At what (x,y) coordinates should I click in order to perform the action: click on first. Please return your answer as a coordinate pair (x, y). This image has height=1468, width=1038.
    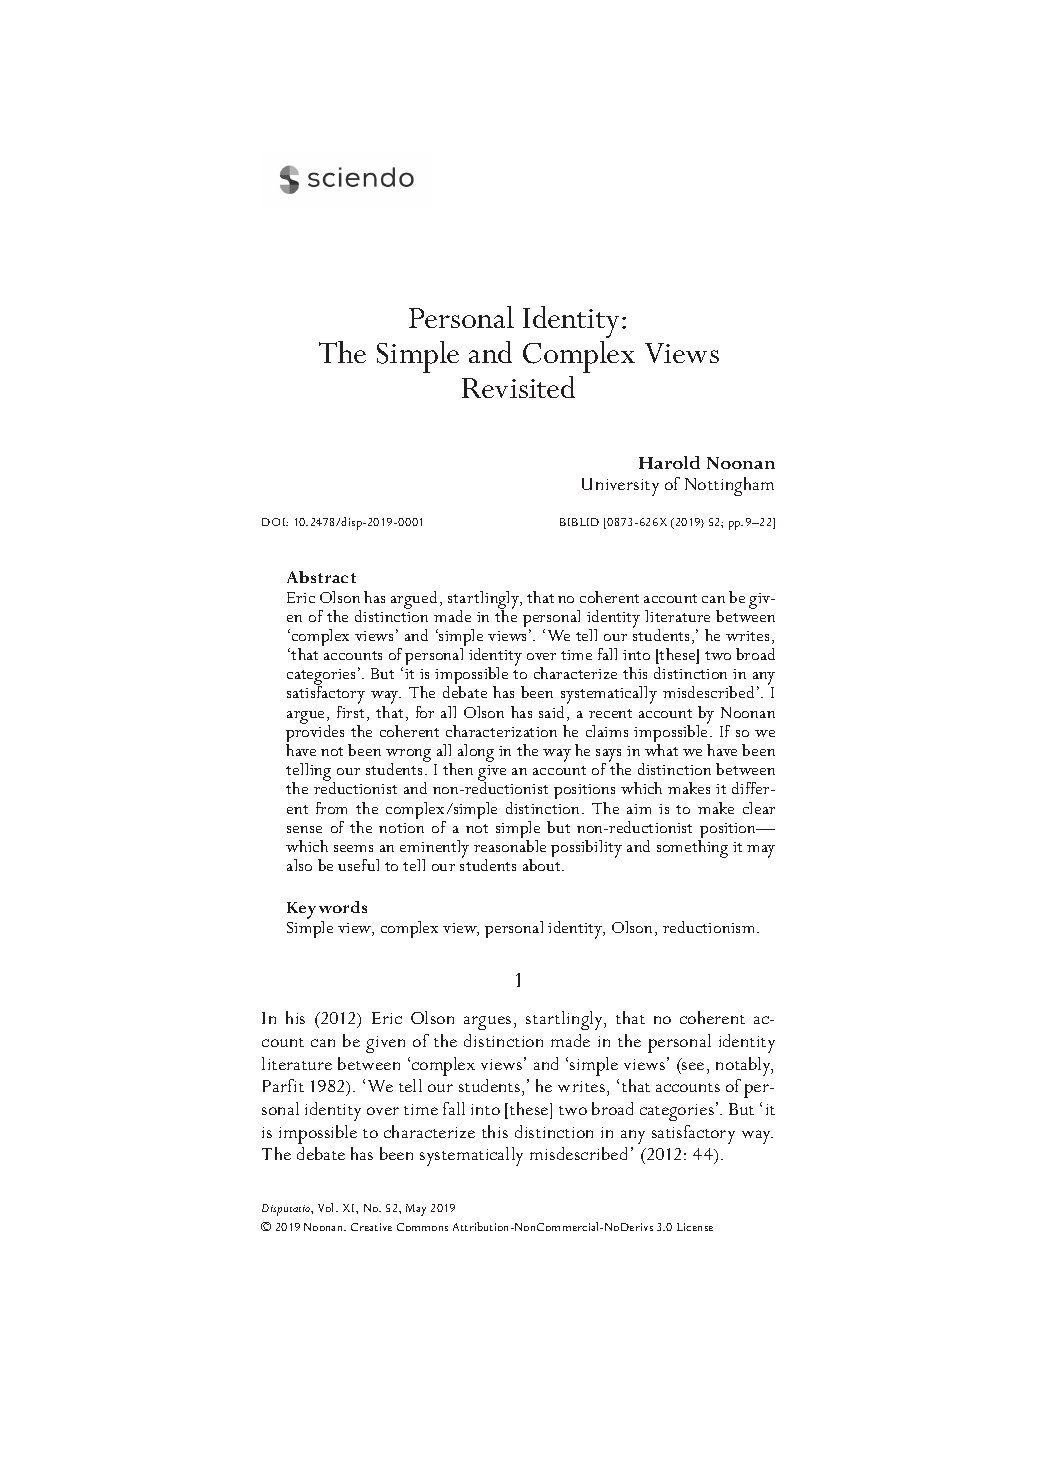
    Looking at the image, I should click on (352, 713).
